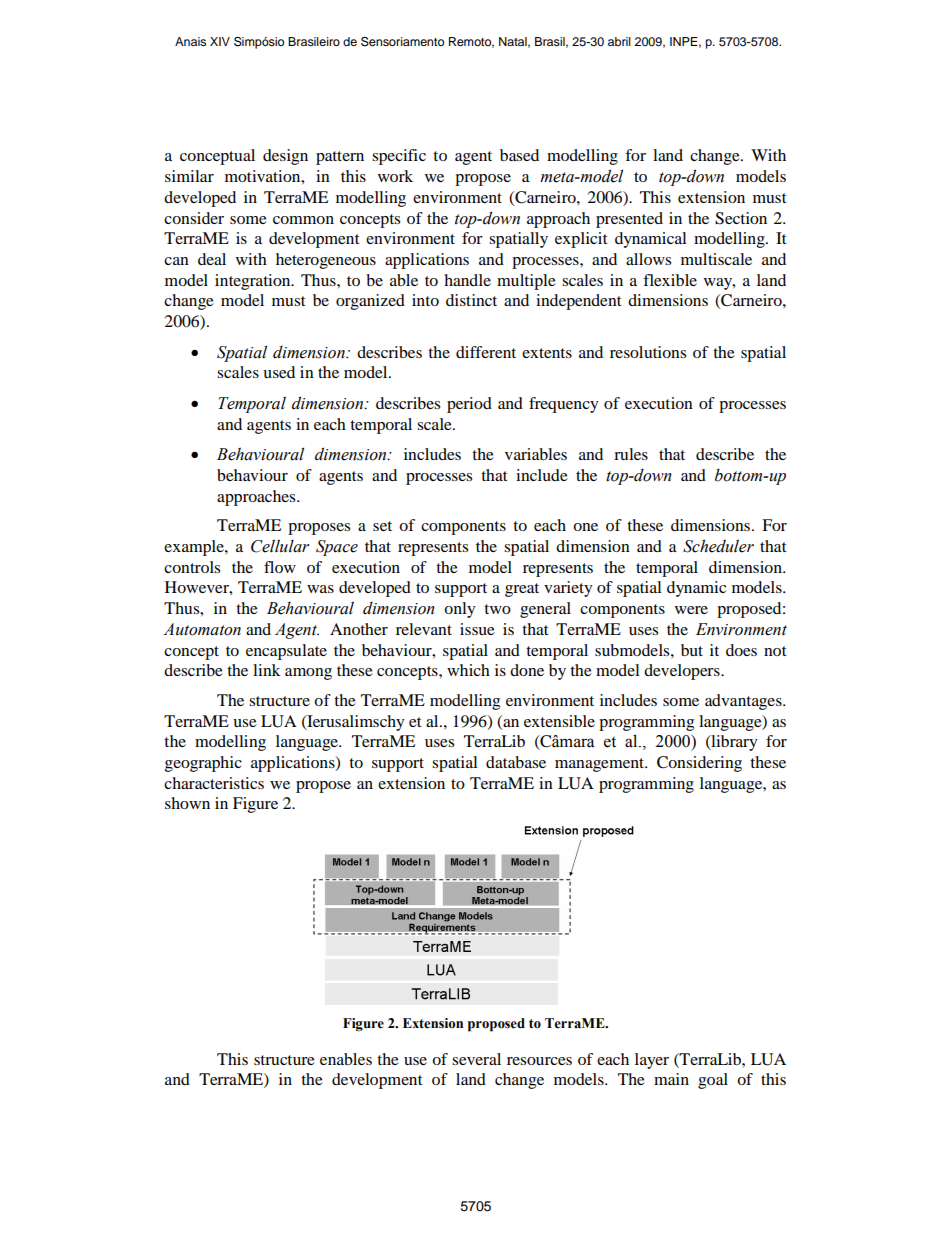 This screenshot has width=952, height=1233. What do you see at coordinates (285, 157) in the screenshot?
I see `design` at bounding box center [285, 157].
